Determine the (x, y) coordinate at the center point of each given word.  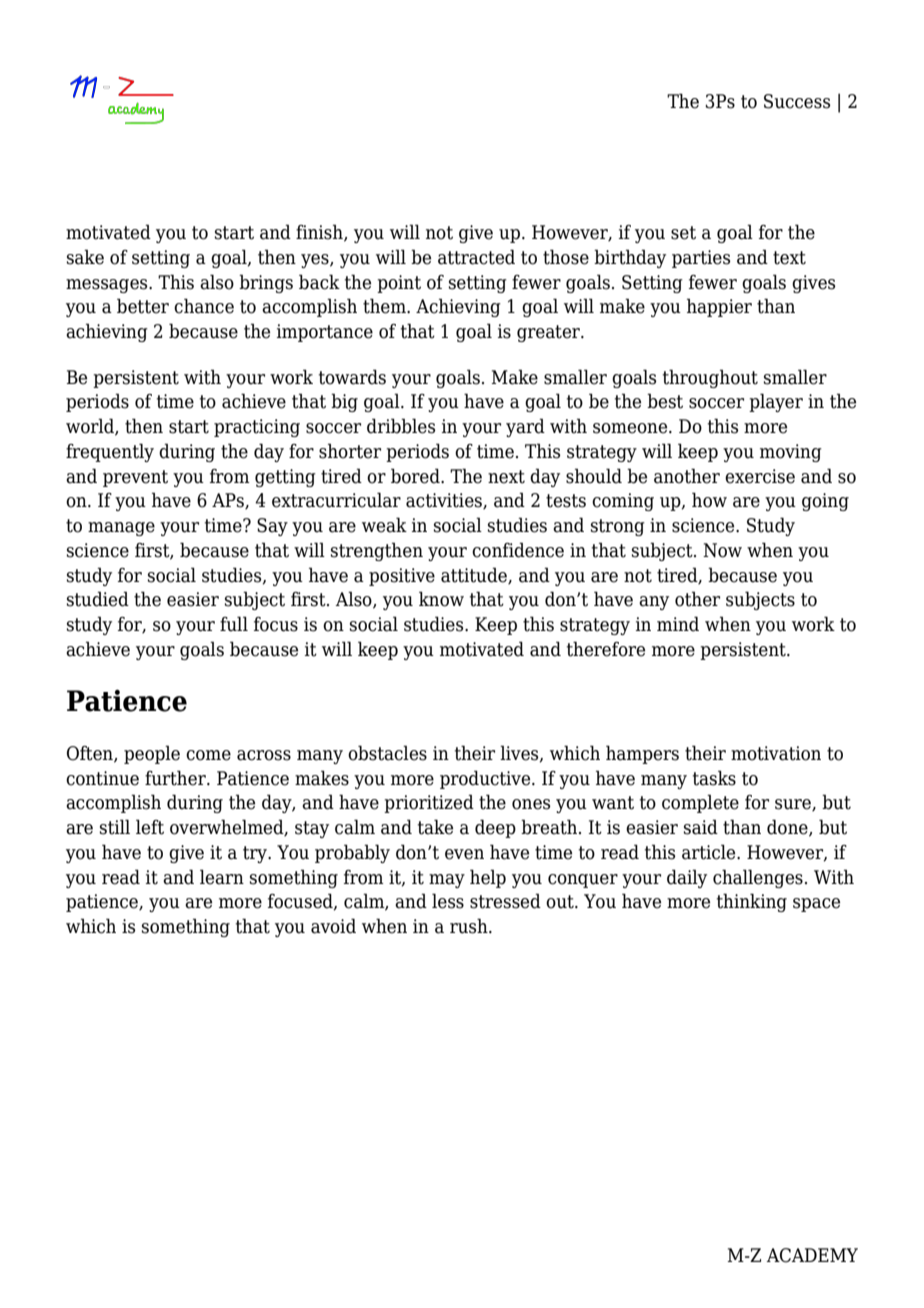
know (441, 599)
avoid (333, 926)
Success (797, 101)
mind (678, 624)
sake (85, 257)
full (234, 624)
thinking (752, 902)
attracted (476, 257)
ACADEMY (812, 1255)
